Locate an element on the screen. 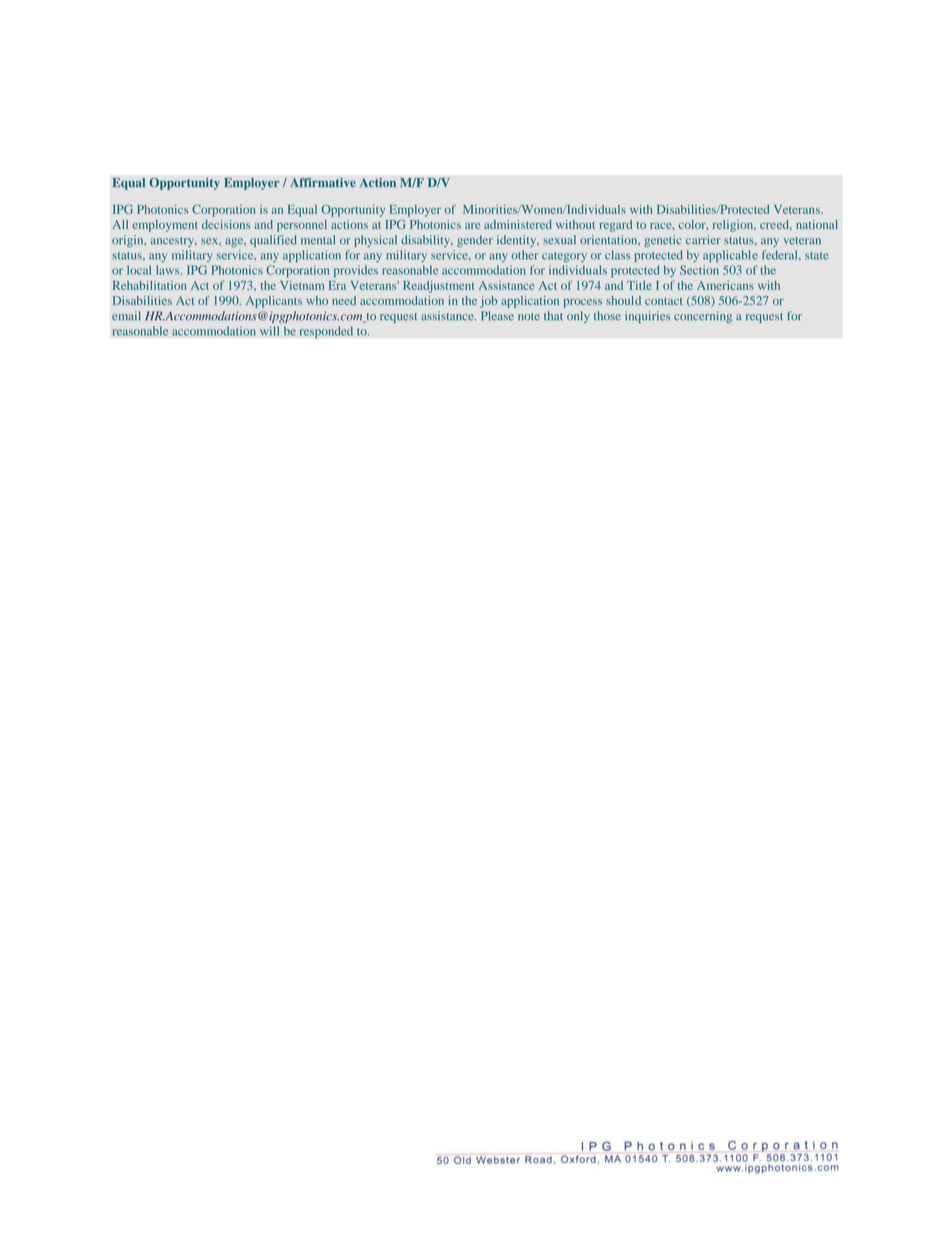 This screenshot has width=952, height=1233. gender is located at coordinates (475, 241).
